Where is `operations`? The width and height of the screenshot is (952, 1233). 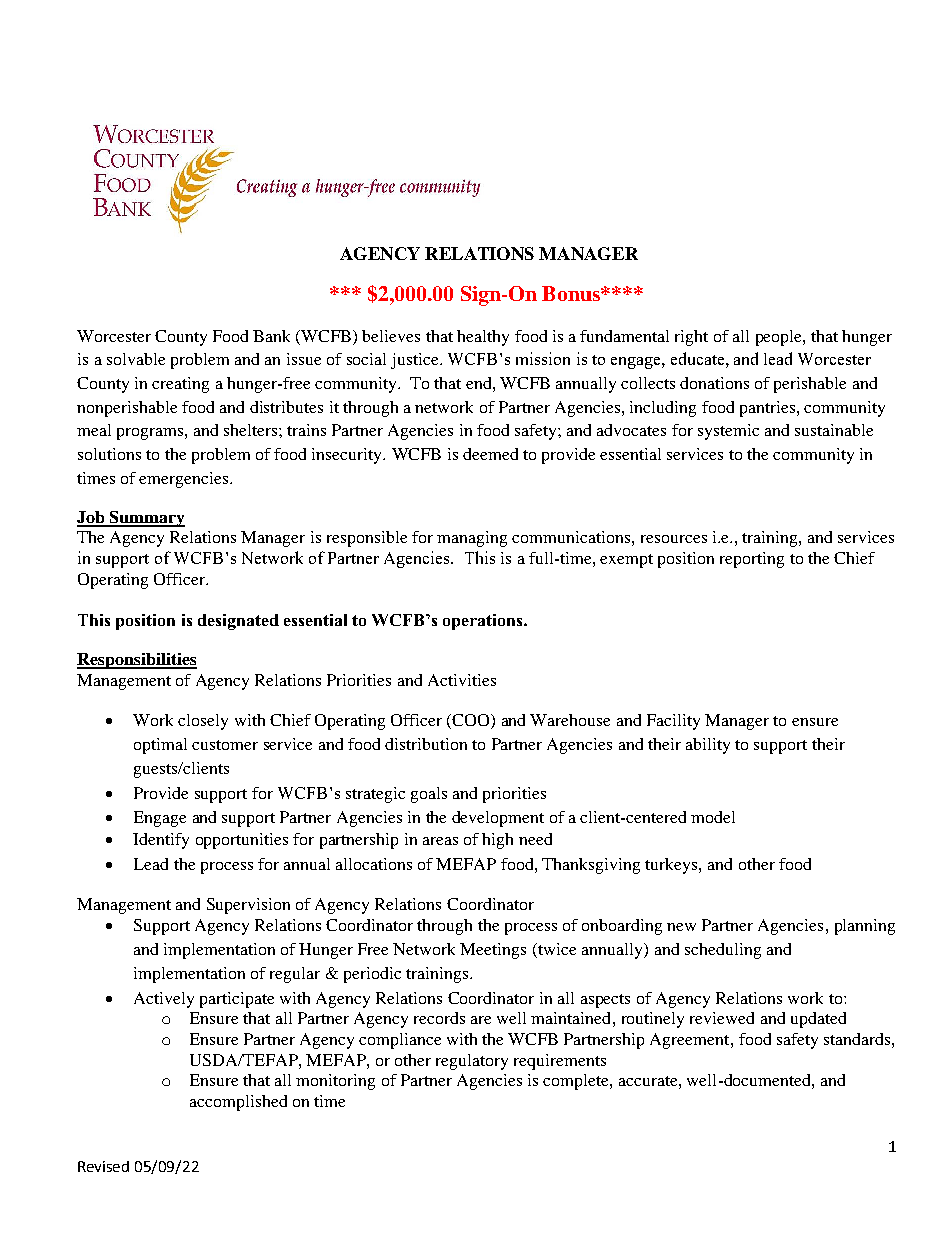
operations is located at coordinates (484, 622).
